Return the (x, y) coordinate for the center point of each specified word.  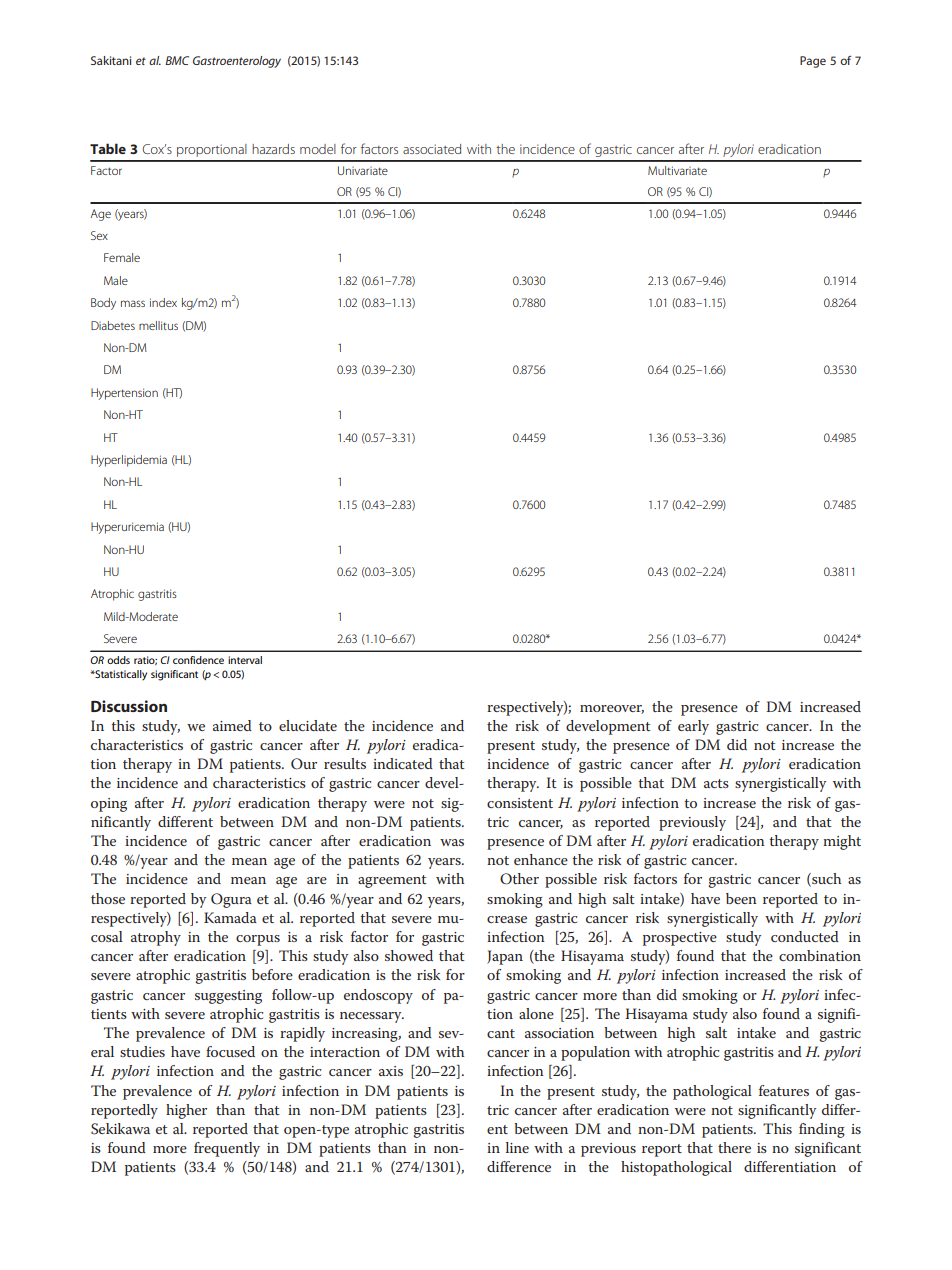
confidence (198, 660)
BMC (177, 60)
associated (432, 149)
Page (813, 62)
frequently (227, 1149)
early (693, 727)
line (517, 1147)
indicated (403, 763)
